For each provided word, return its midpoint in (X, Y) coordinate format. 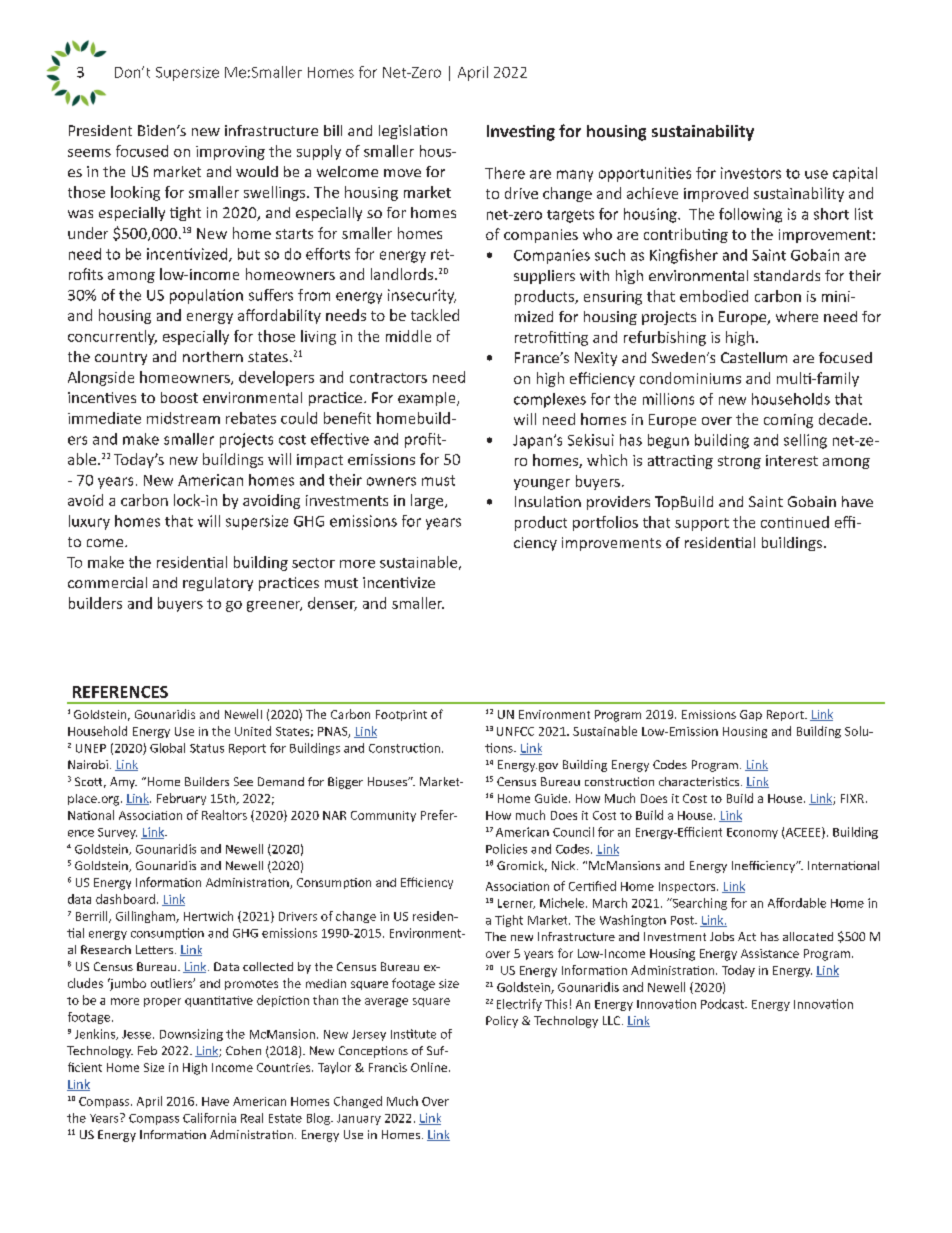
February (181, 799)
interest (792, 460)
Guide (552, 798)
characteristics (700, 781)
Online (430, 1067)
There (505, 173)
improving (230, 153)
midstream (183, 418)
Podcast (723, 1004)
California (209, 1118)
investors (751, 173)
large (428, 501)
